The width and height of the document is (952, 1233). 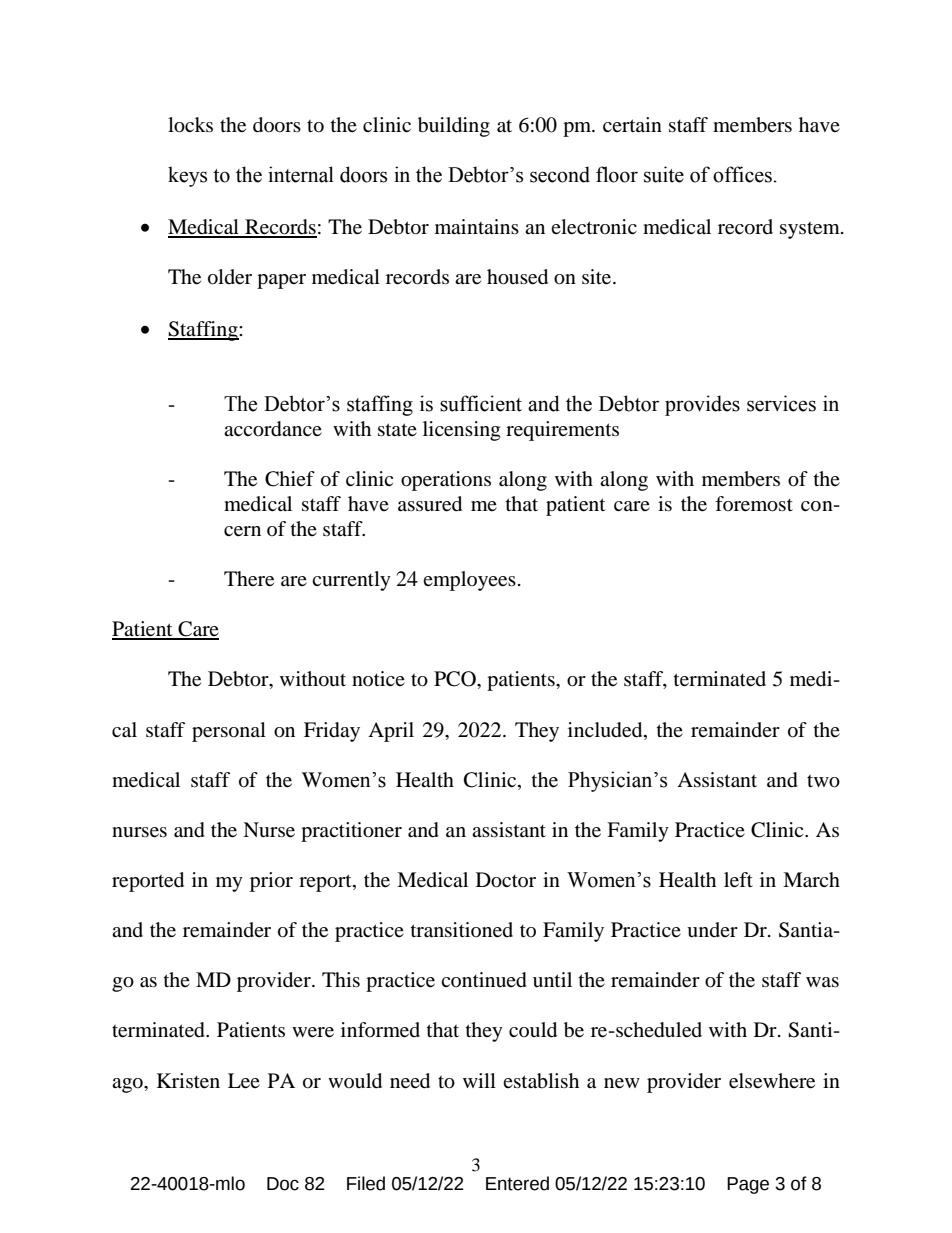 I want to click on offices, so click(x=742, y=174).
